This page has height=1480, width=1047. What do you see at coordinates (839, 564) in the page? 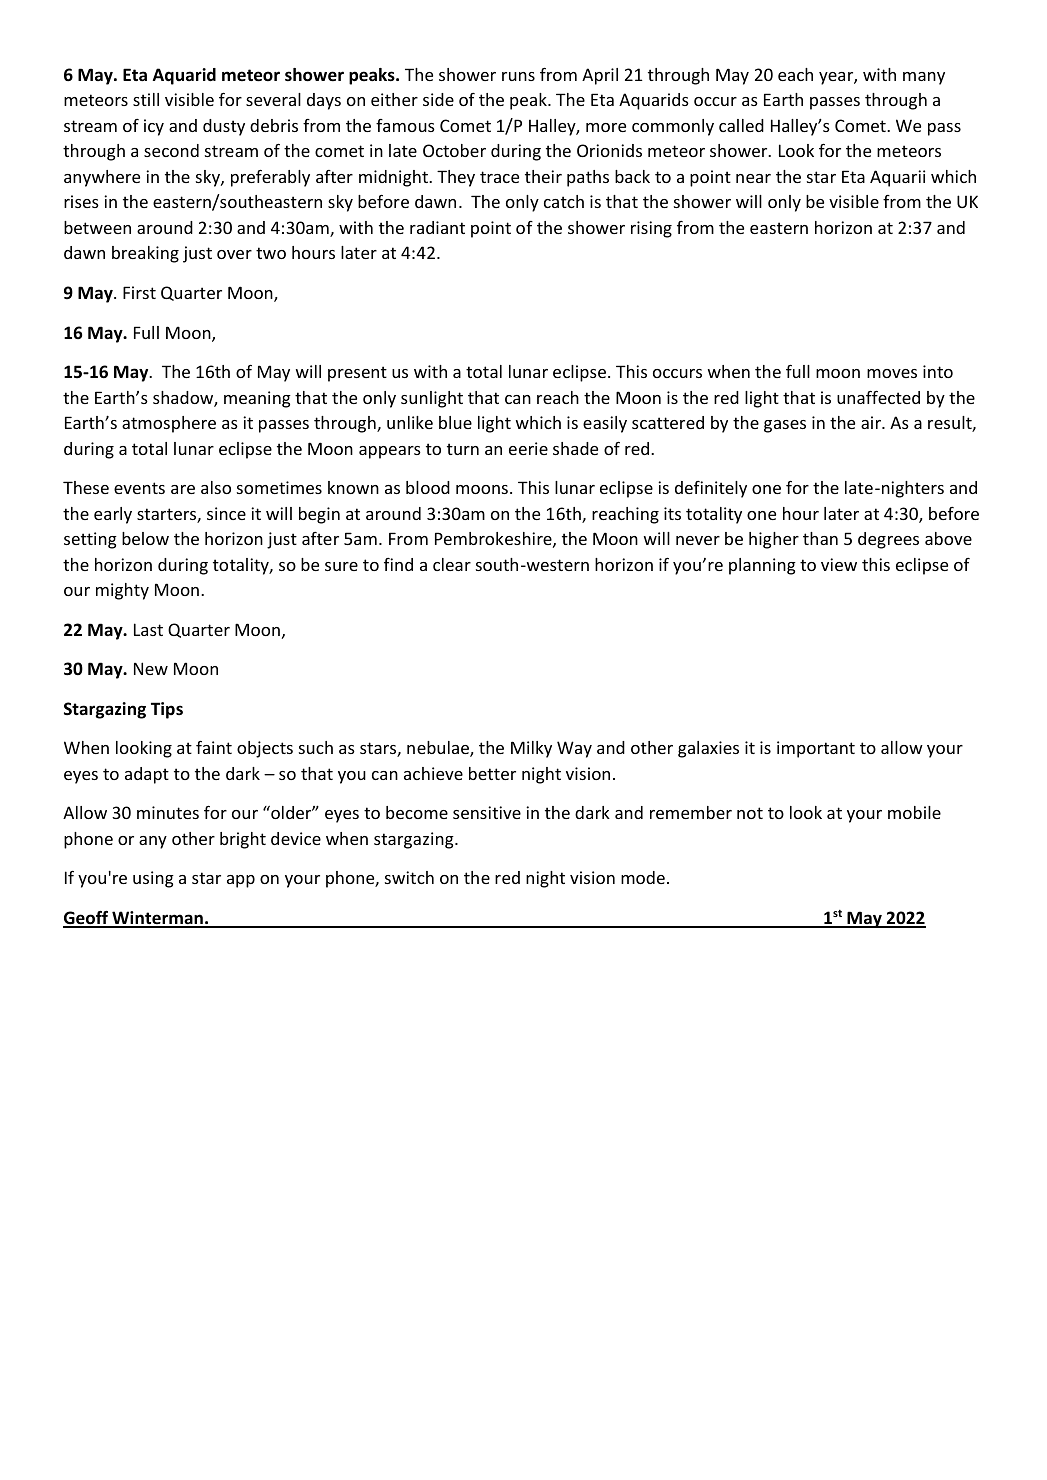
I see `view` at bounding box center [839, 564].
